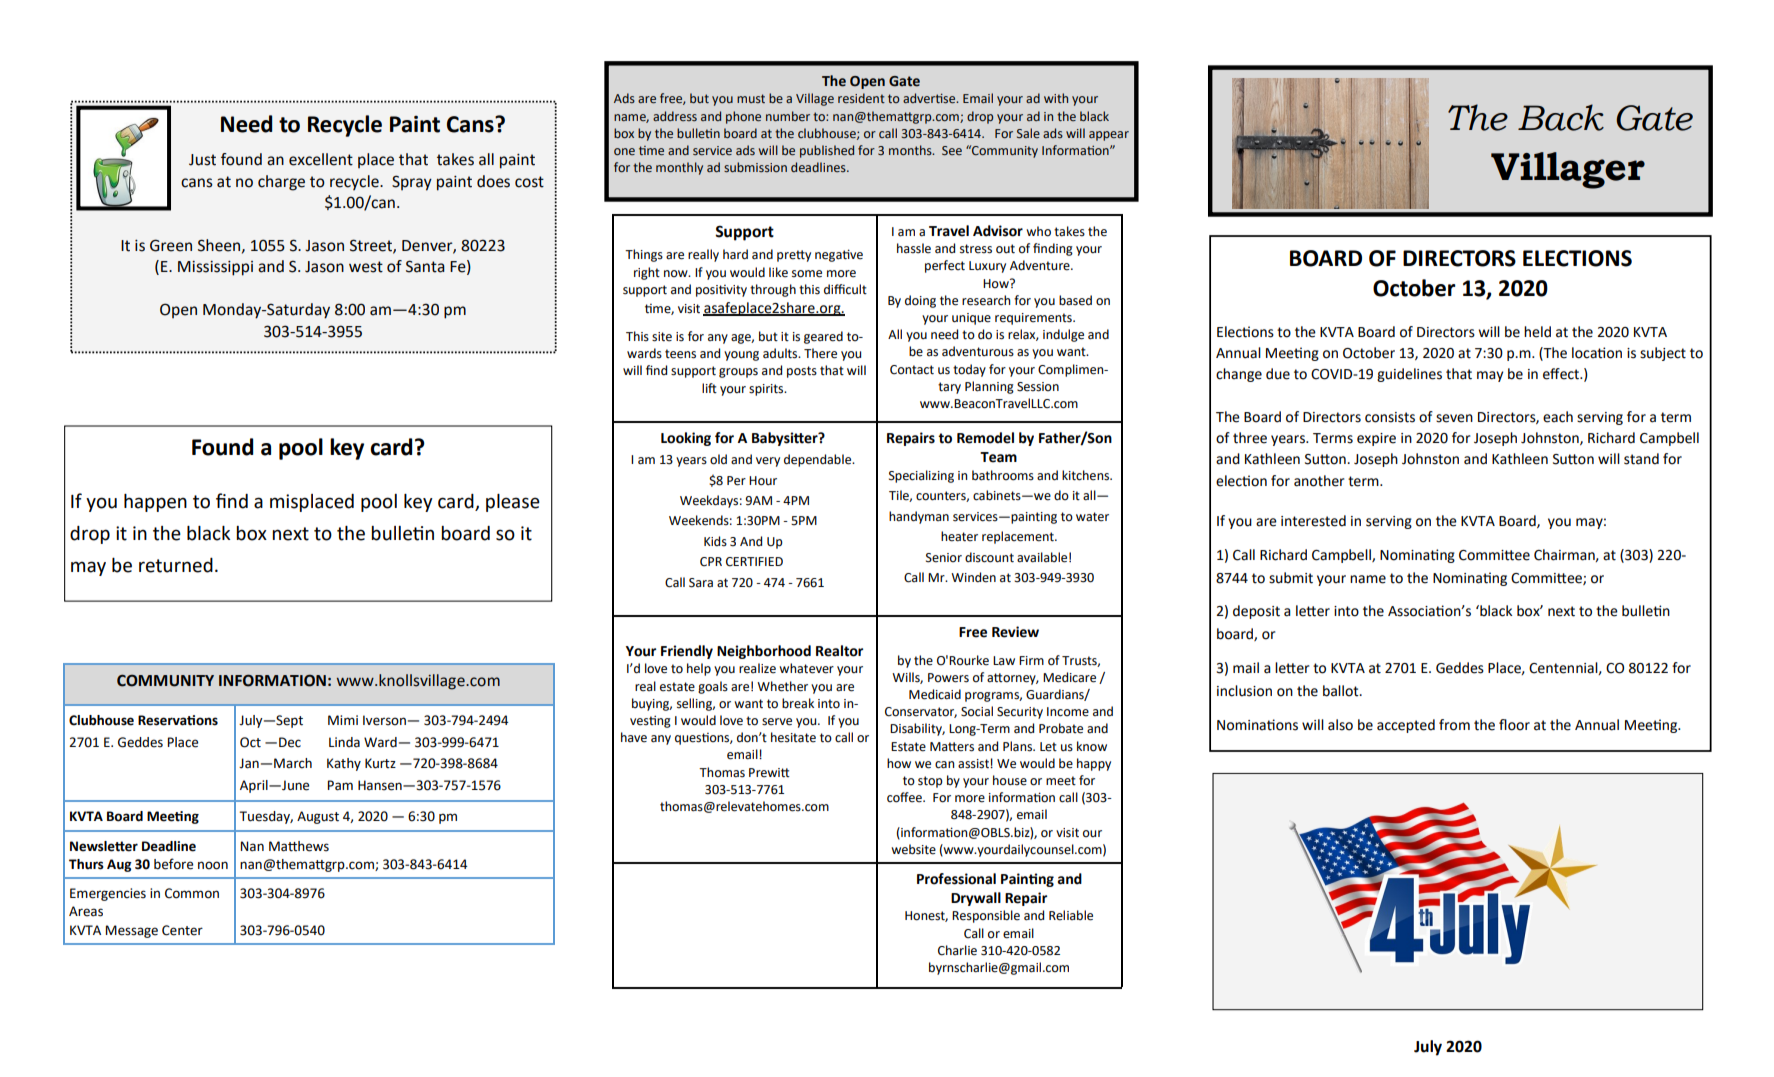  Describe the element at coordinates (798, 703) in the document. I see `break` at that location.
